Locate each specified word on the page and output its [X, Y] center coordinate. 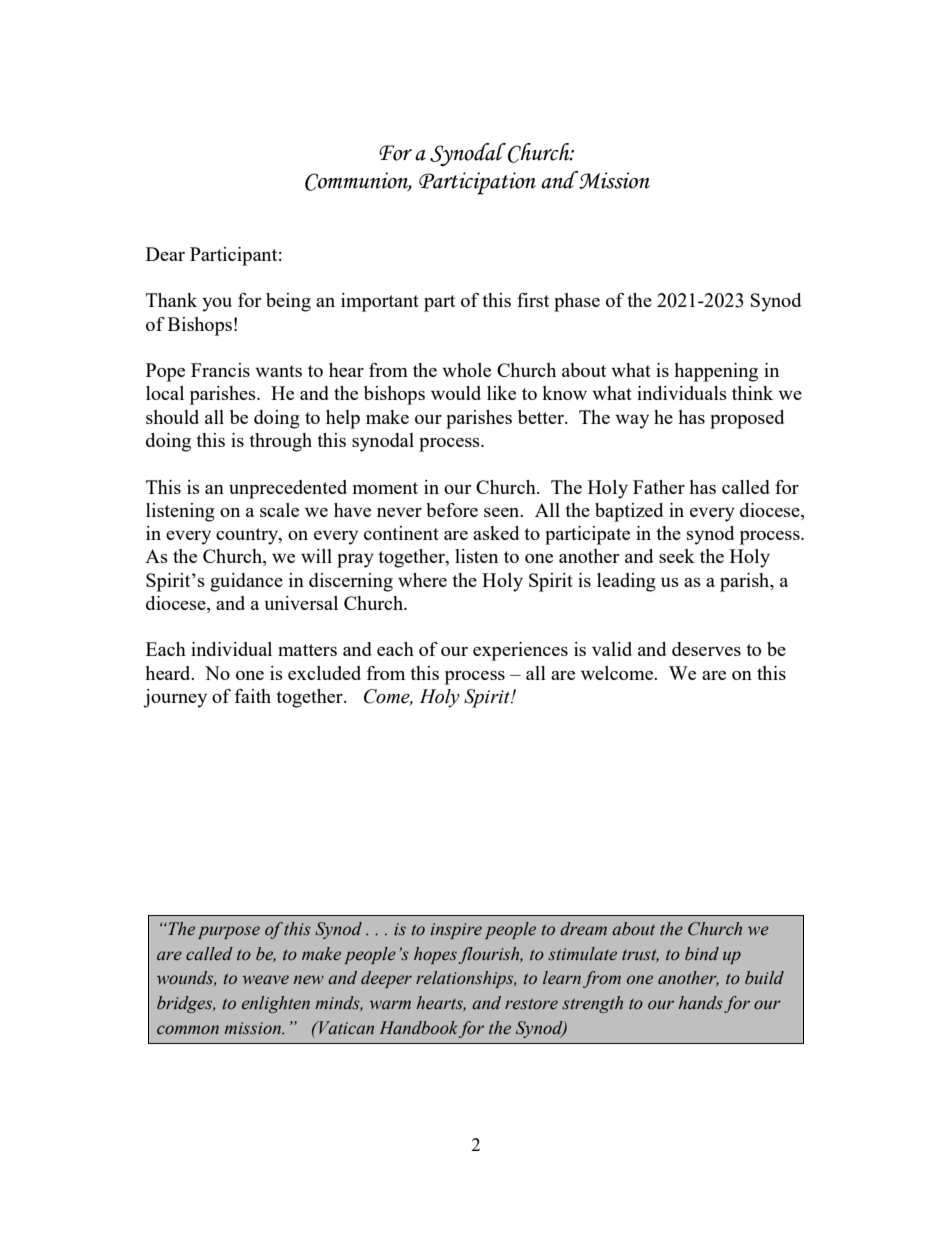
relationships [466, 979]
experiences [520, 651]
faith [253, 696]
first [533, 300]
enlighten [276, 1004]
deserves [706, 649]
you [217, 305]
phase [577, 302]
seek [677, 556]
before [452, 510]
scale [279, 510]
